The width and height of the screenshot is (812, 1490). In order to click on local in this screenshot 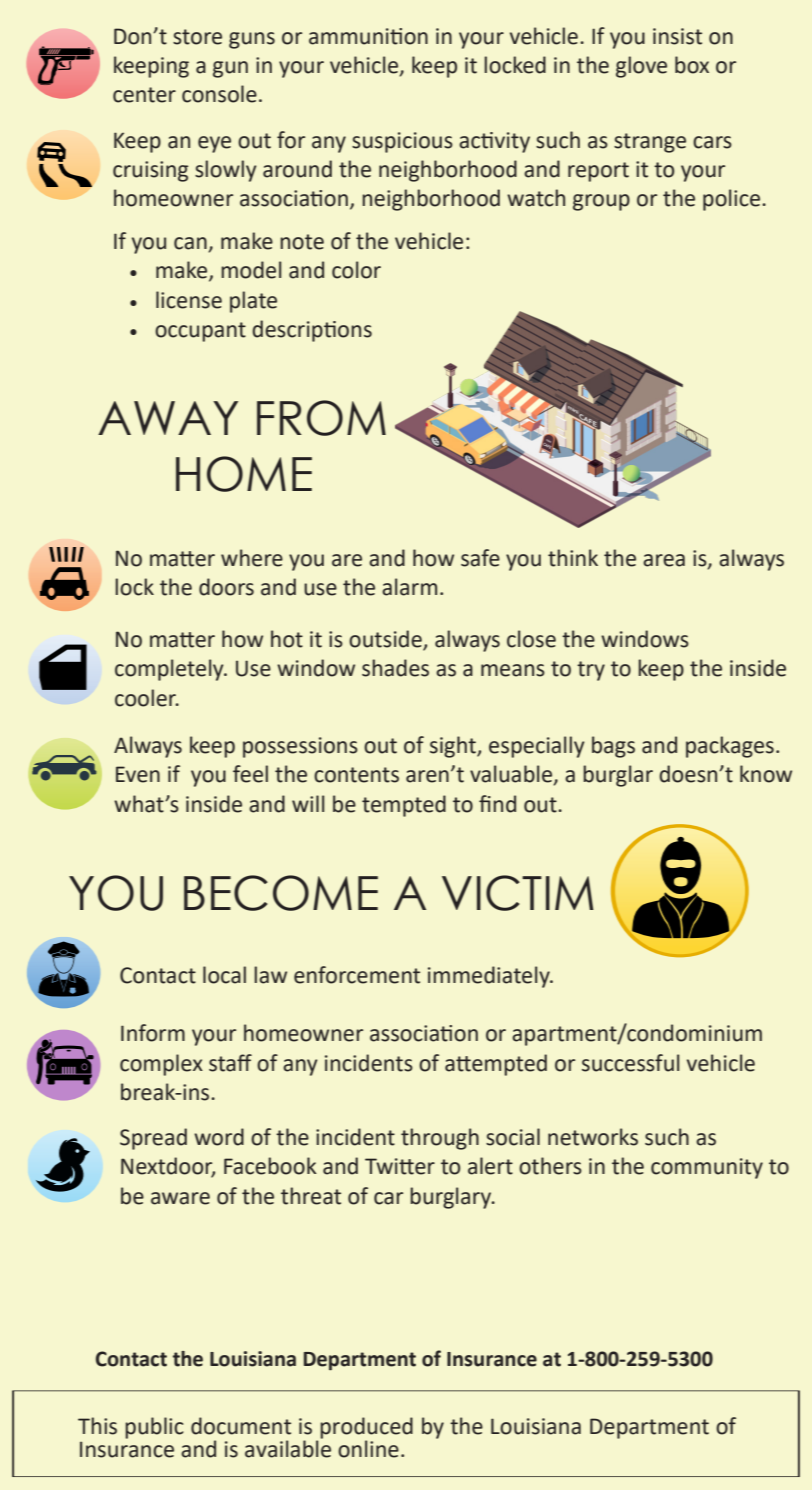, I will do `click(224, 975)`.
